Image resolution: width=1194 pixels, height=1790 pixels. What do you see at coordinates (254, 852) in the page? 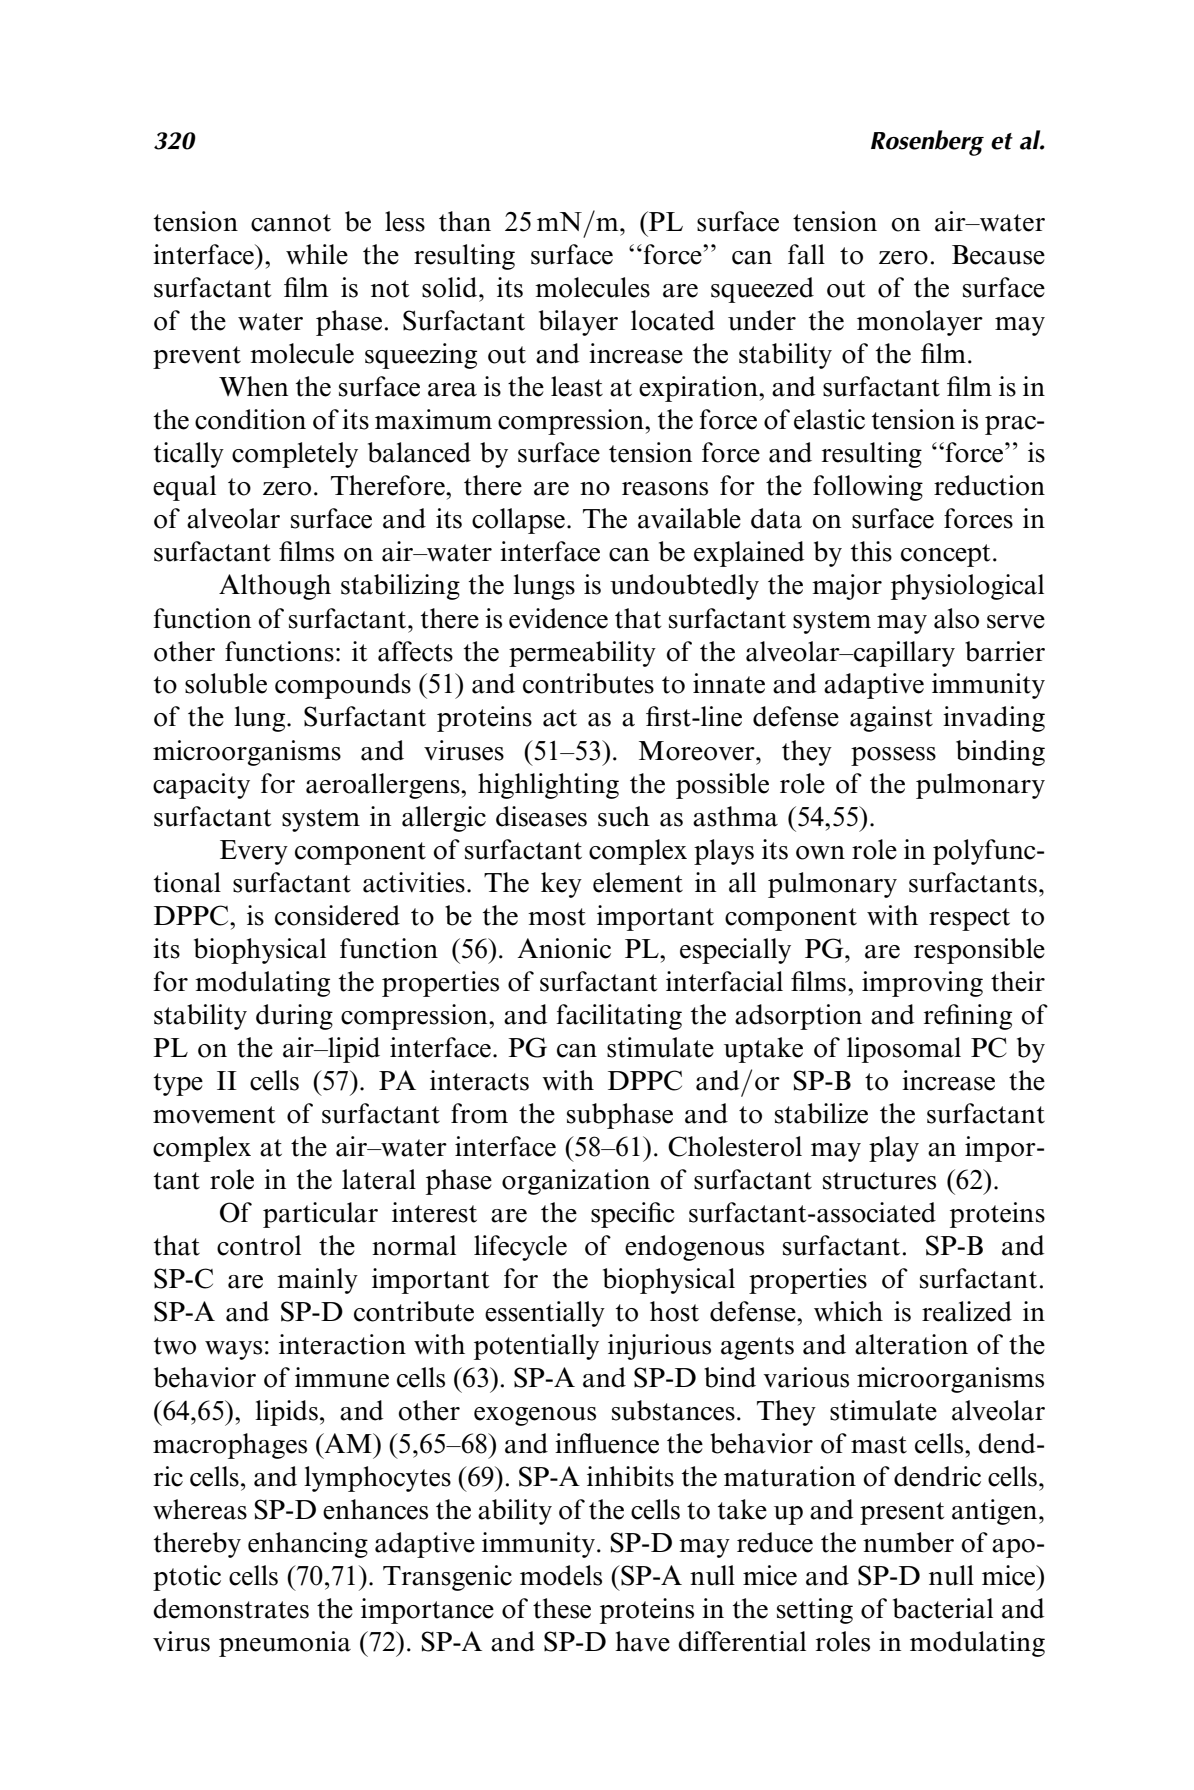
I see `Every` at bounding box center [254, 852].
